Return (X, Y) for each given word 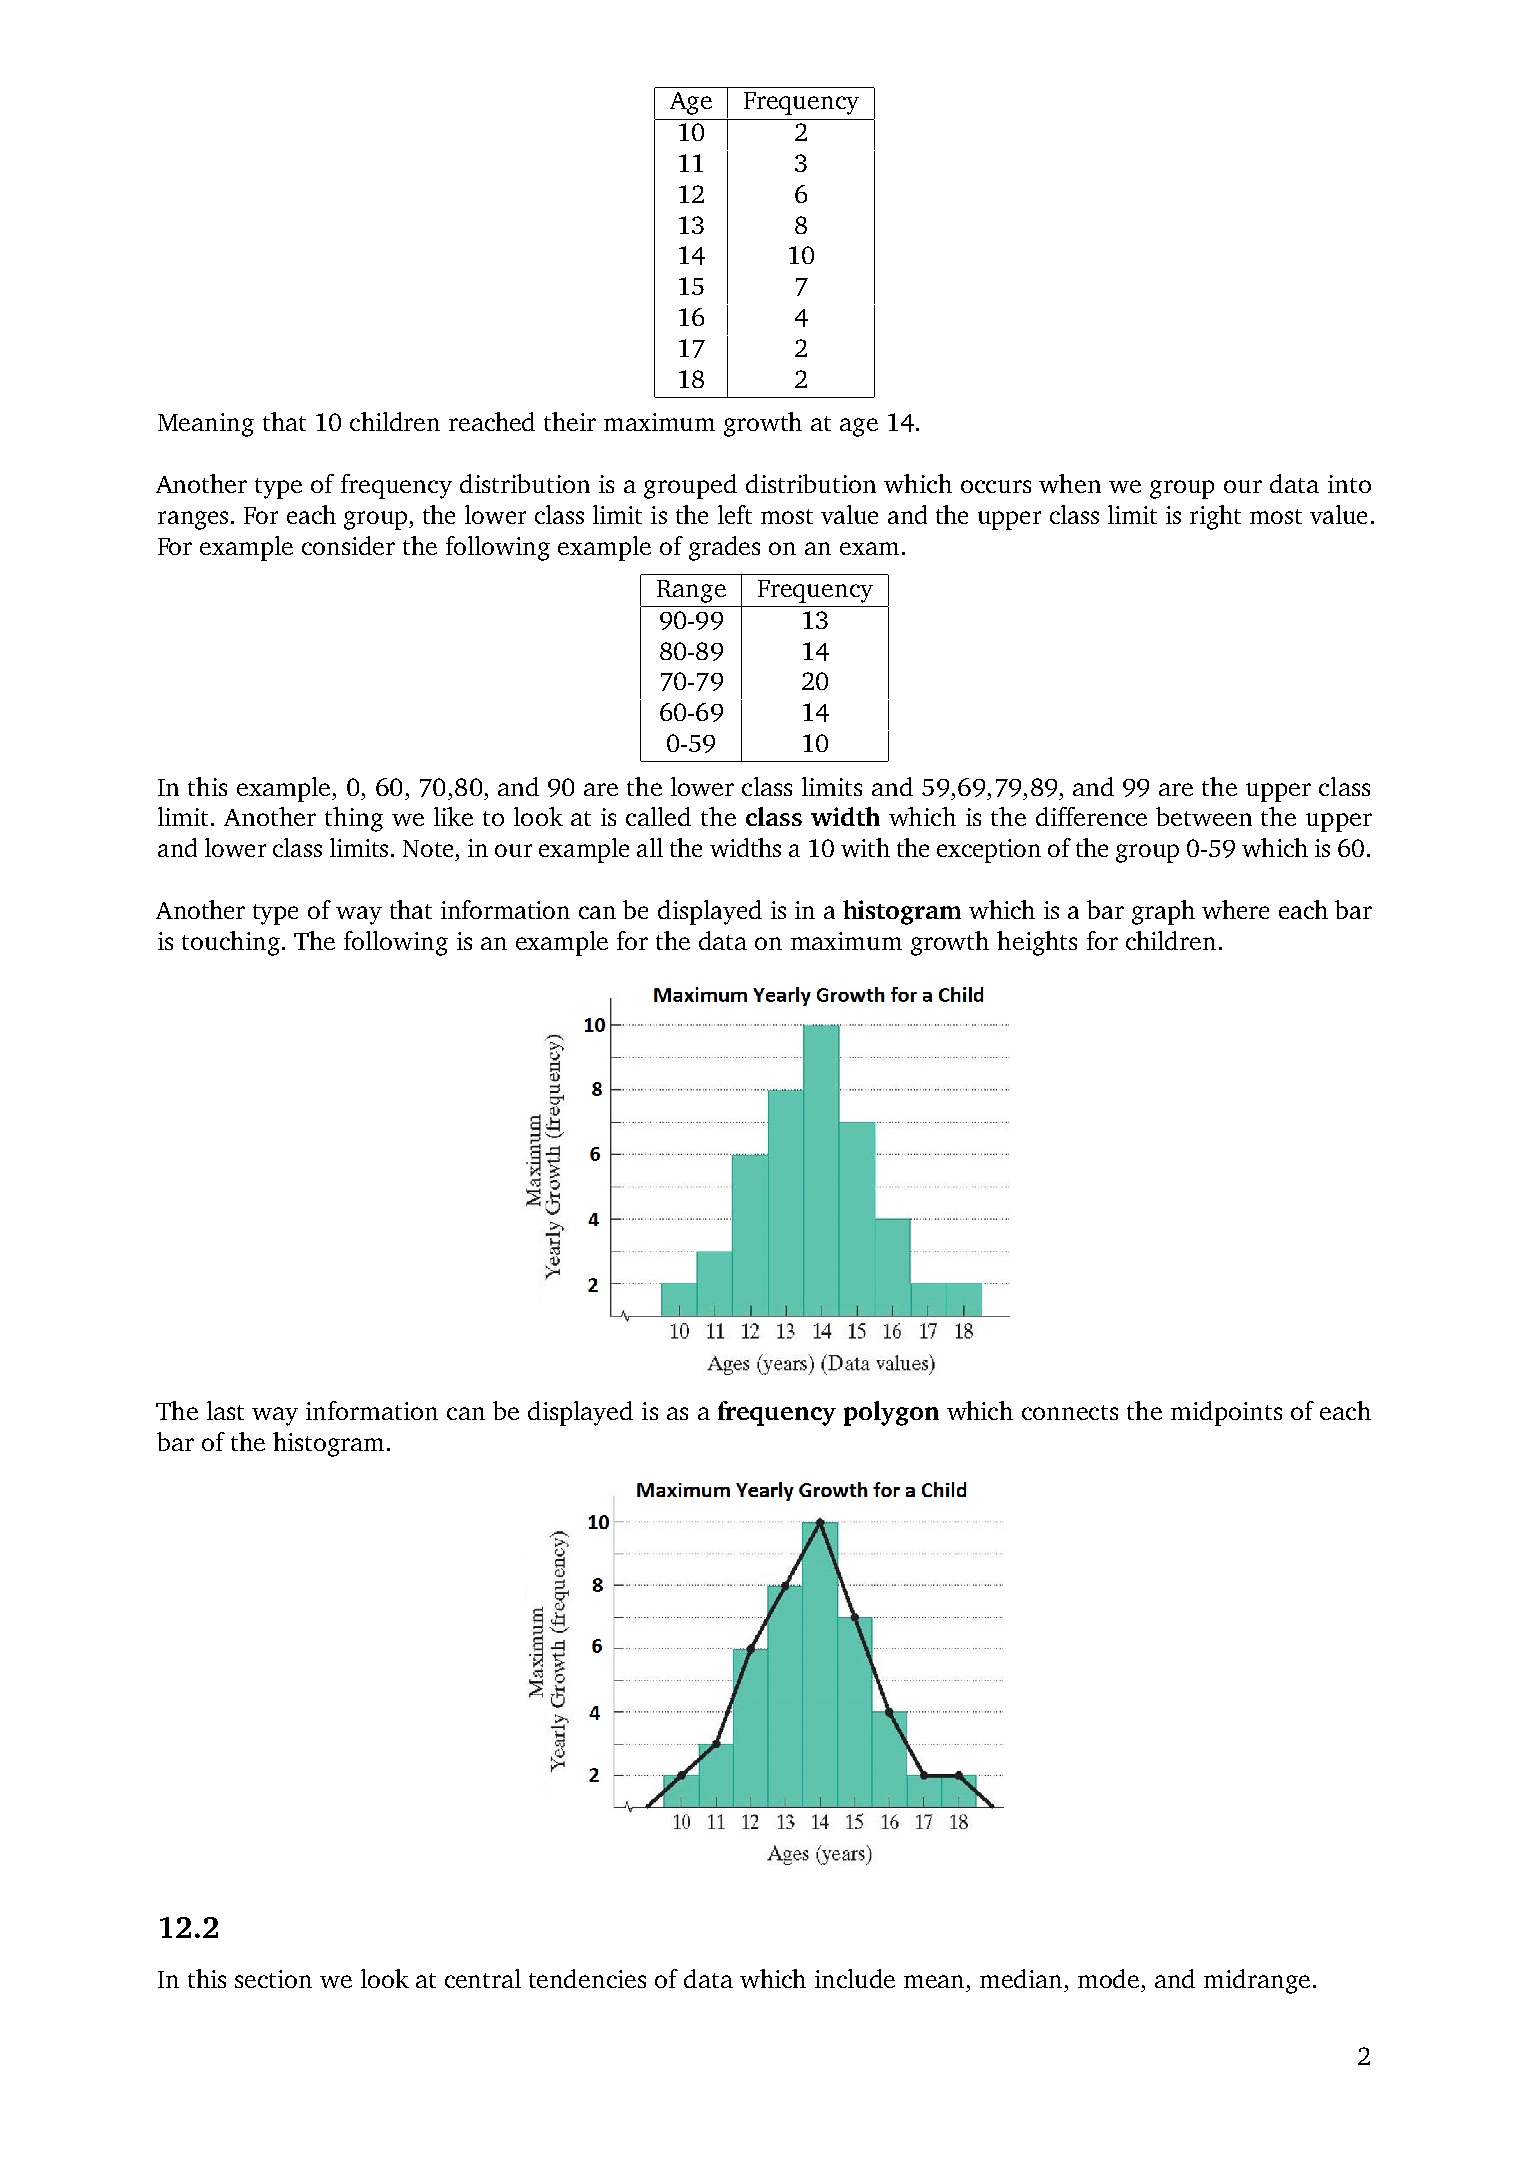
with (865, 847)
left (735, 514)
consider (348, 545)
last (225, 1410)
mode (1108, 1978)
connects (1070, 1412)
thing (354, 819)
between (1204, 816)
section (273, 1979)
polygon (891, 1413)
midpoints (1226, 1413)
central (483, 1978)
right (1215, 517)
